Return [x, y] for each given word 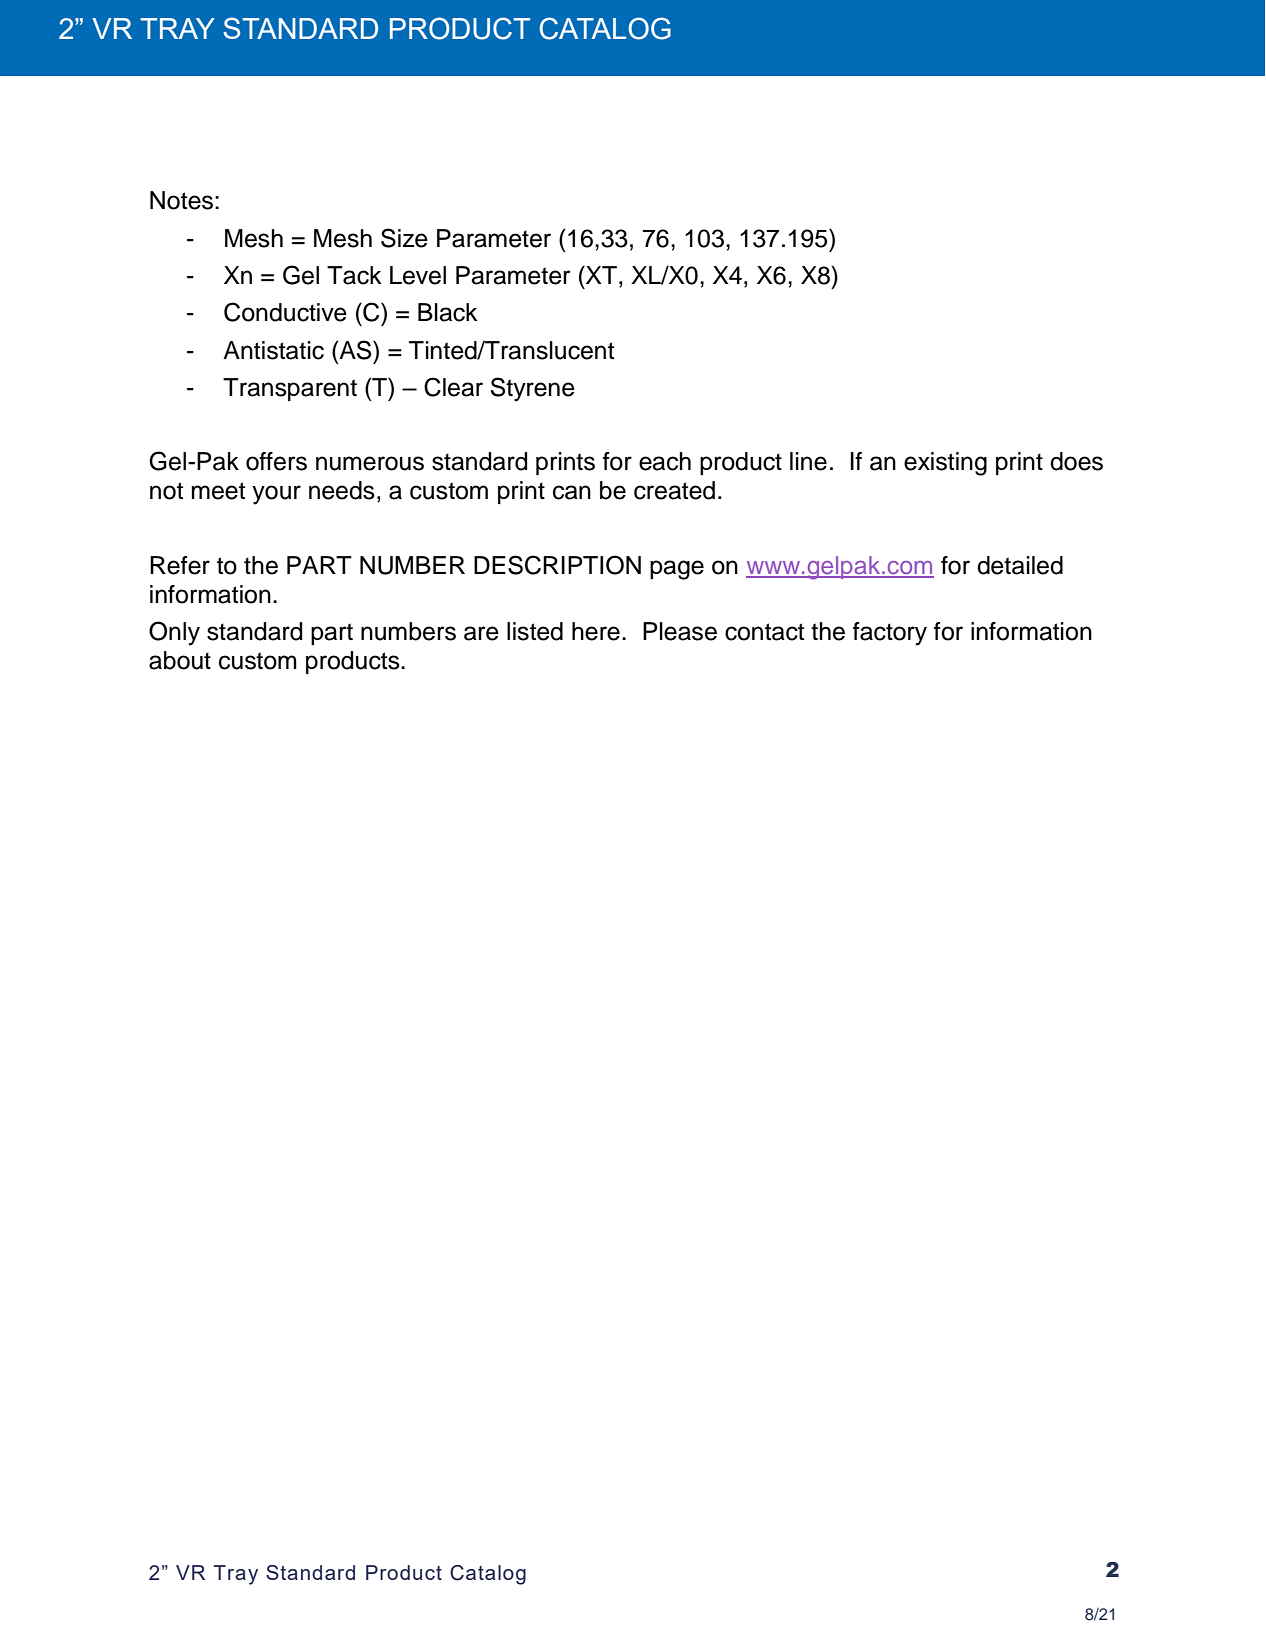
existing [945, 464]
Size [404, 238]
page [677, 570]
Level [418, 275]
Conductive [285, 312]
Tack [354, 275]
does [1076, 461]
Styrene [533, 389]
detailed [1020, 565]
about [180, 660]
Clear [453, 387]
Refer [180, 565]
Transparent [290, 389]
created [674, 490]
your [276, 495]
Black [448, 312]
